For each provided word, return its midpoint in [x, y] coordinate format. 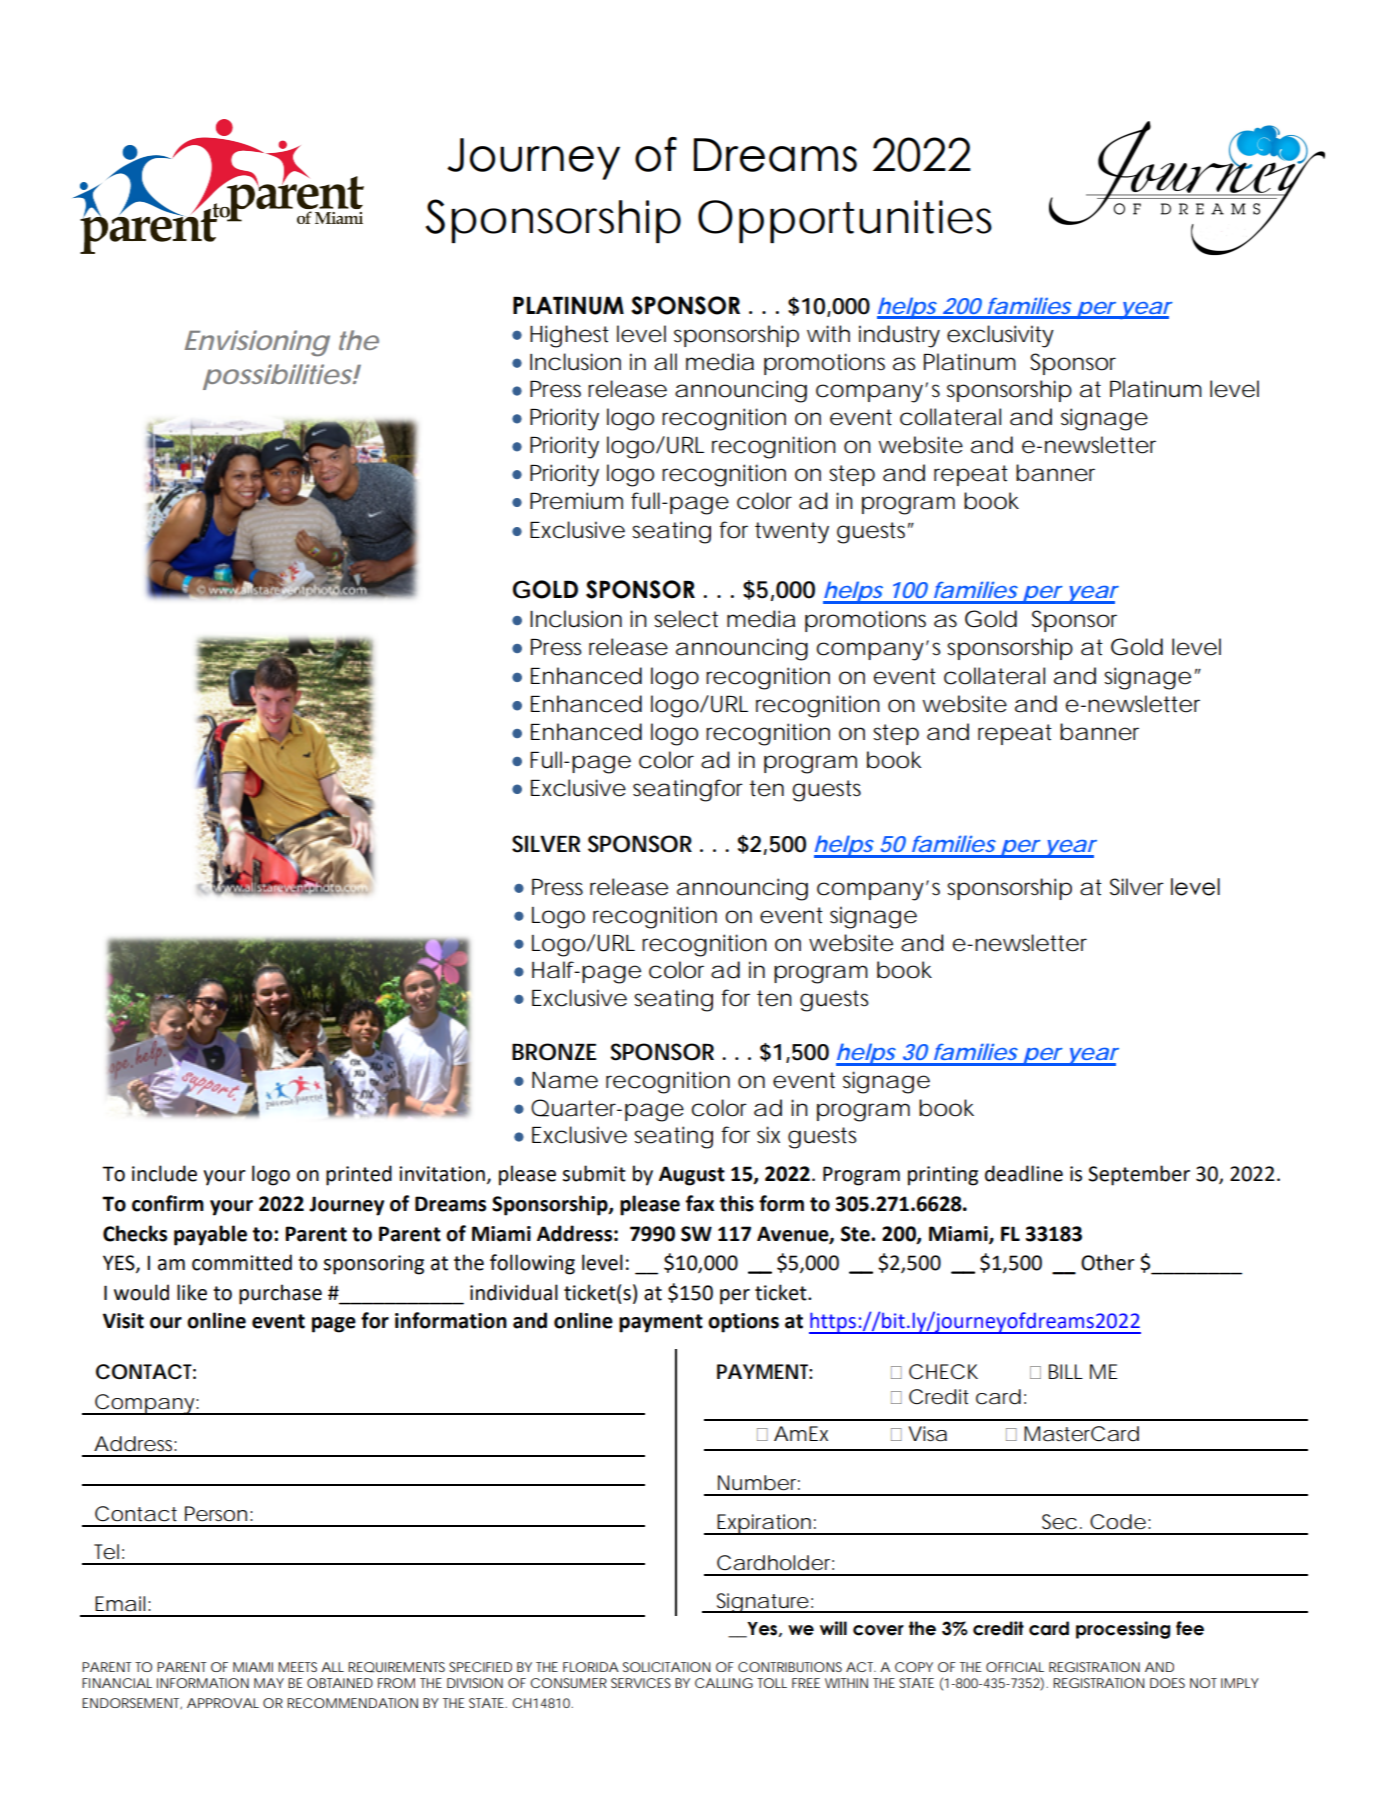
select [686, 619]
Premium [576, 501]
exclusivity [1000, 336]
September [1139, 1175]
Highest [569, 336]
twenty [792, 533]
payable [210, 1235]
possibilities [278, 377]
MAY [269, 1683]
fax [700, 1203]
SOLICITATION [666, 1667]
